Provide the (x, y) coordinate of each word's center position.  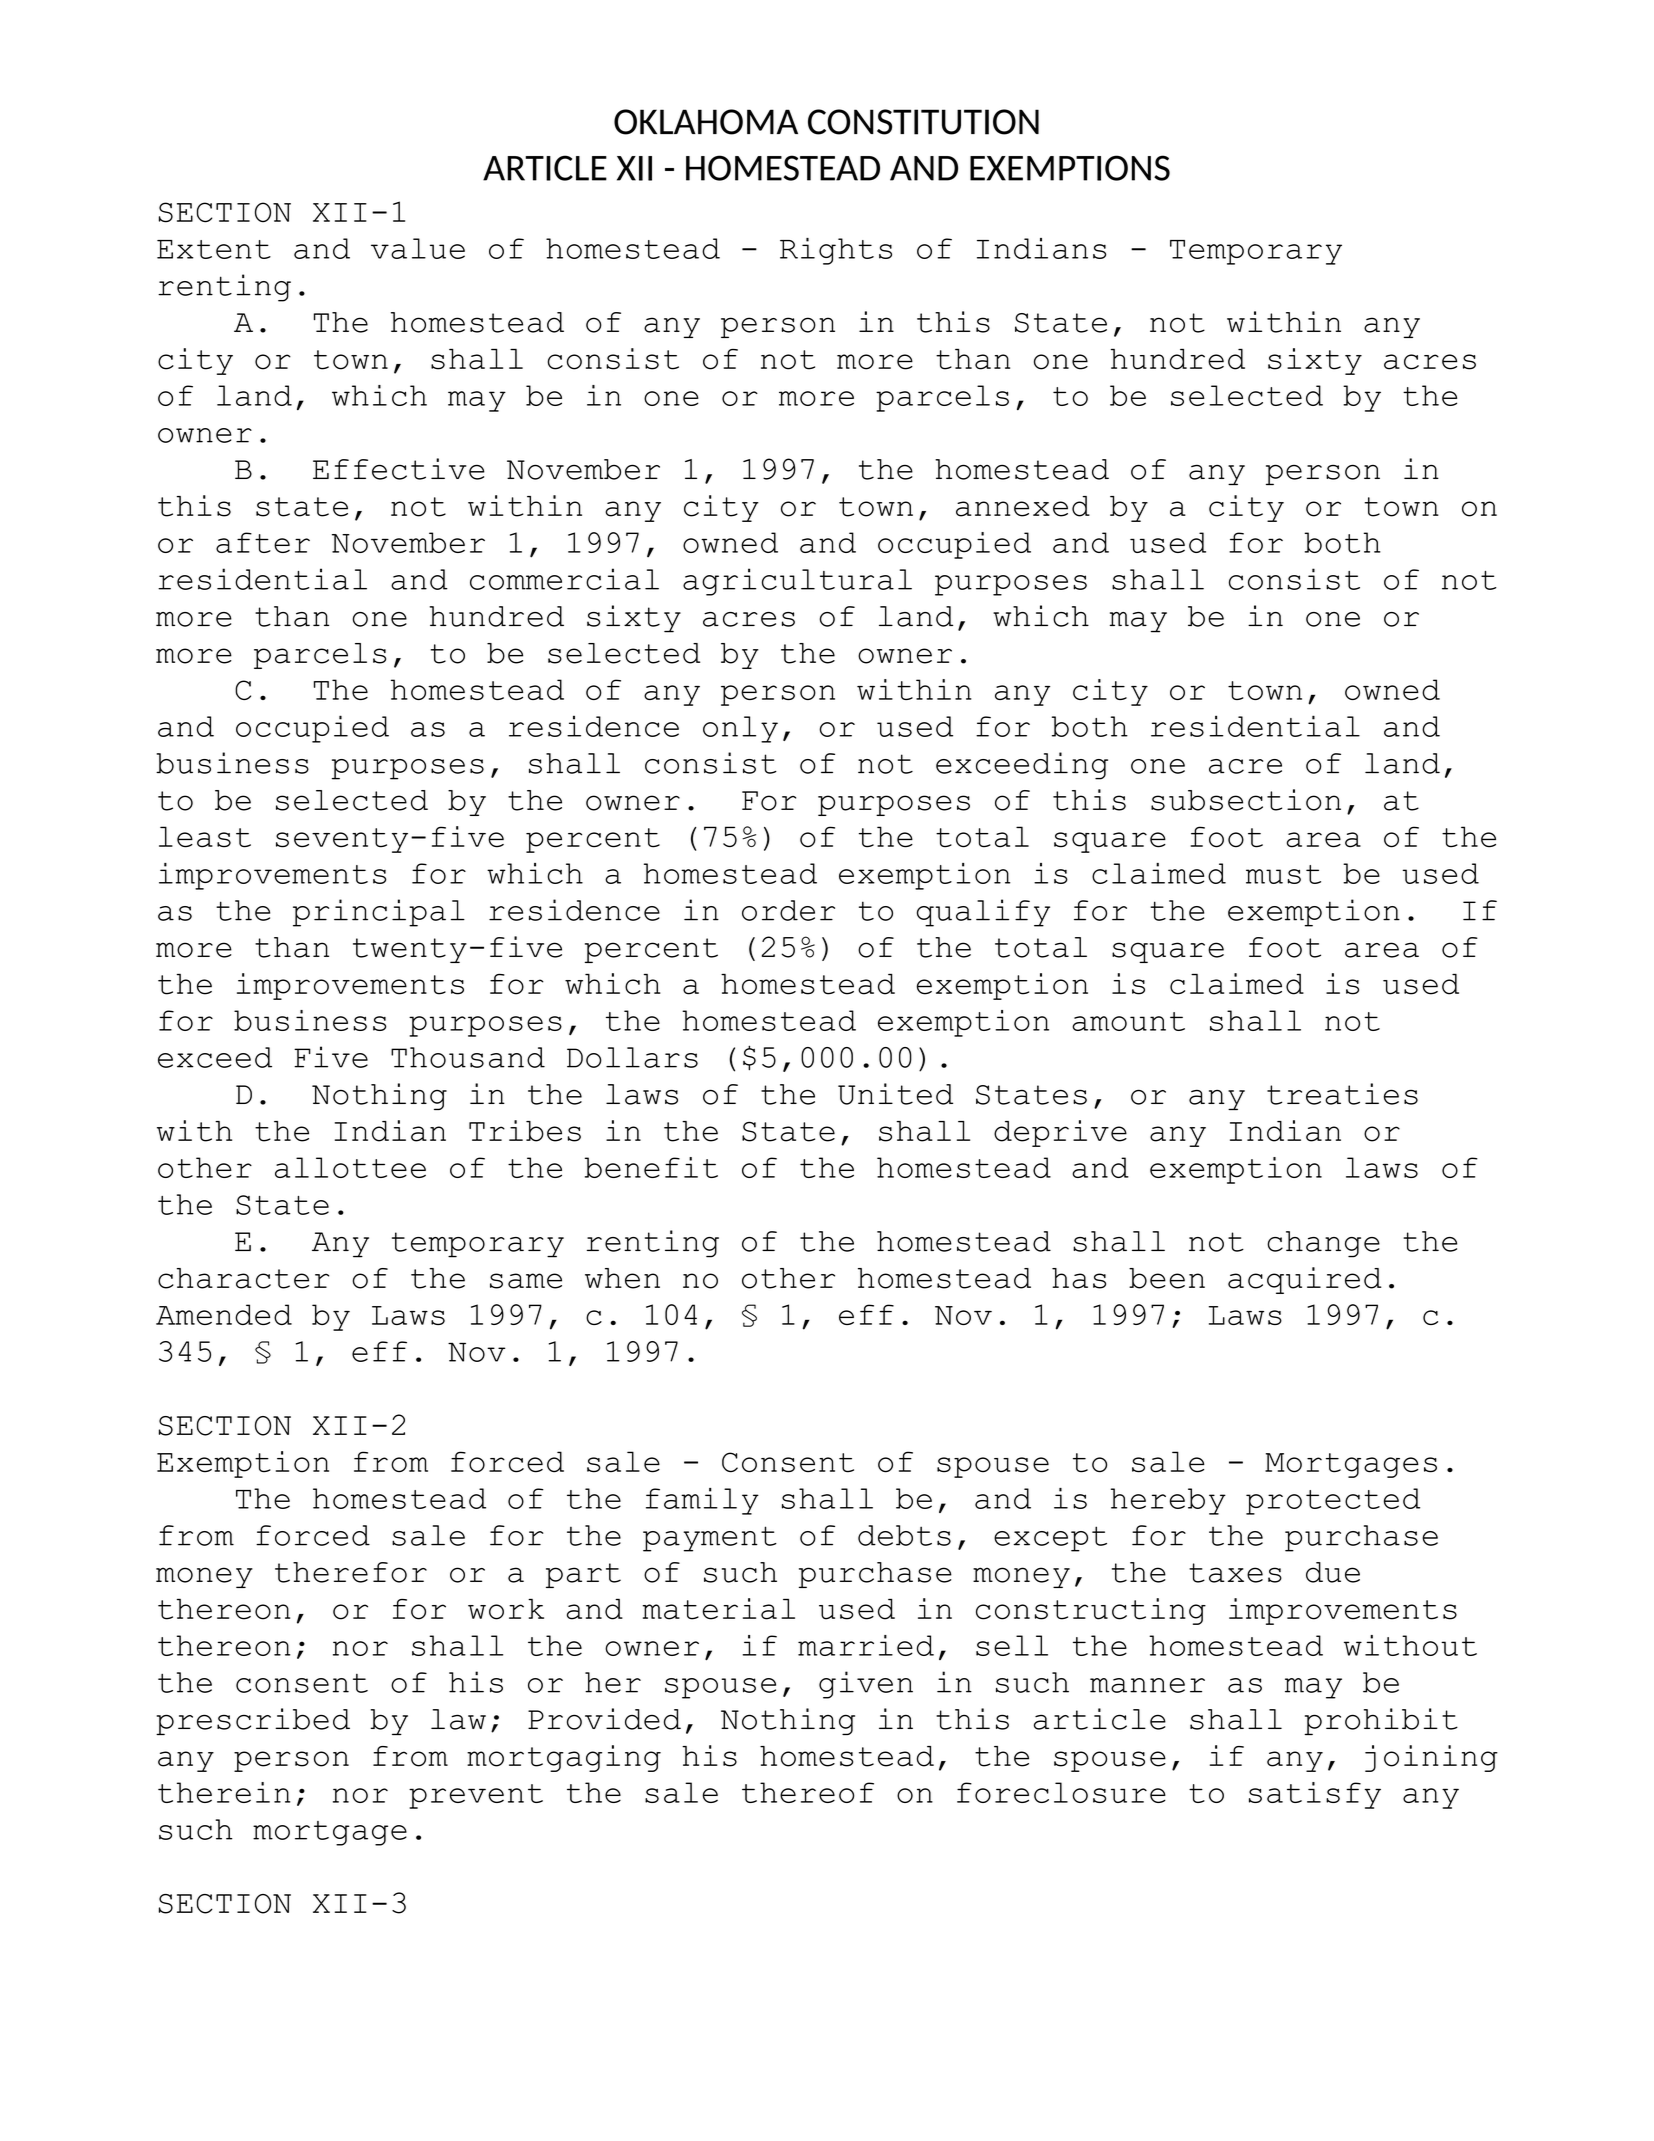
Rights (836, 251)
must (1283, 874)
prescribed (253, 1721)
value (418, 248)
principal (379, 913)
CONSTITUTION (923, 122)
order (788, 910)
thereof (808, 1792)
